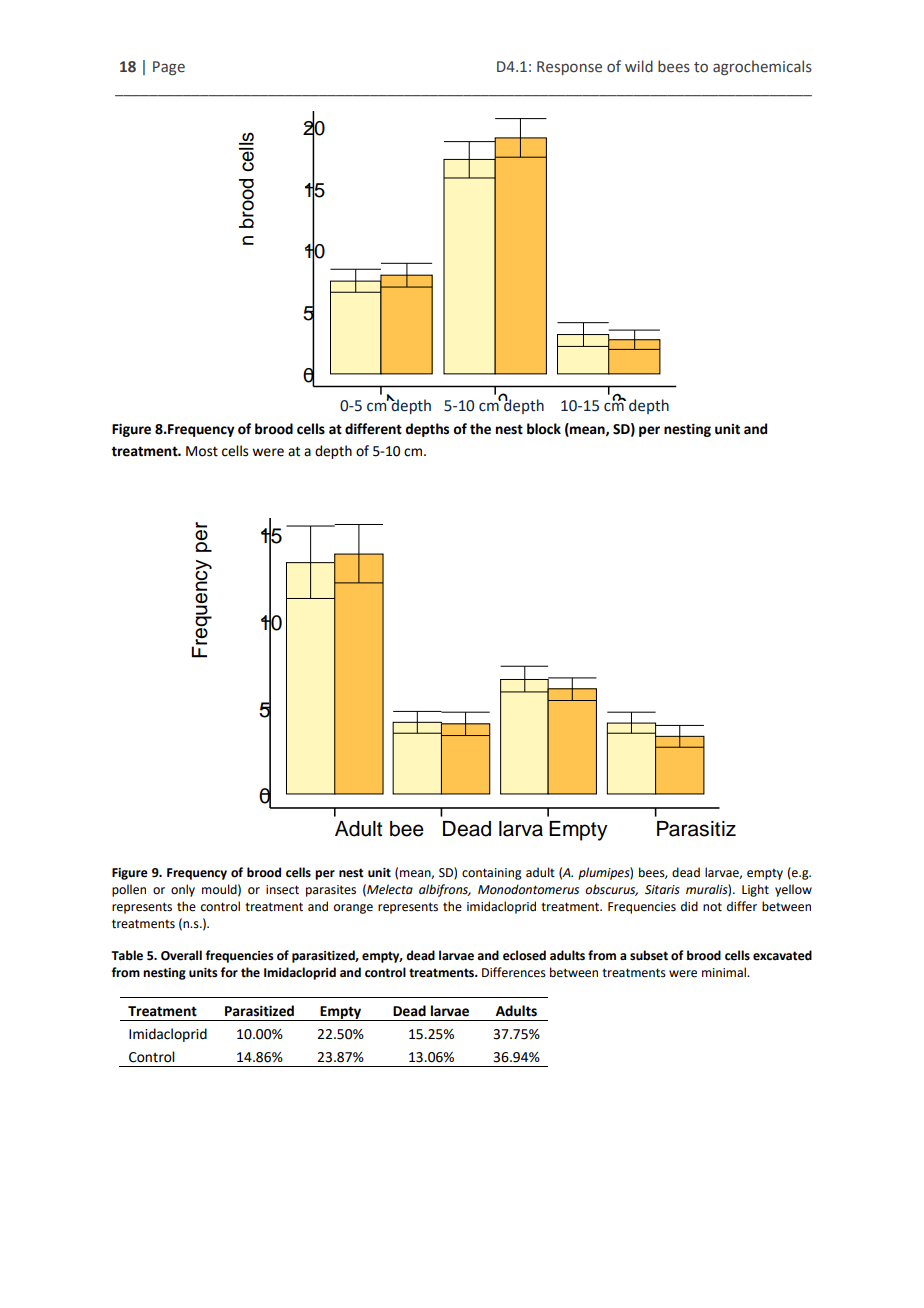 The height and width of the image is (1308, 924). Describe the element at coordinates (202, 451) in the image. I see `Most` at that location.
